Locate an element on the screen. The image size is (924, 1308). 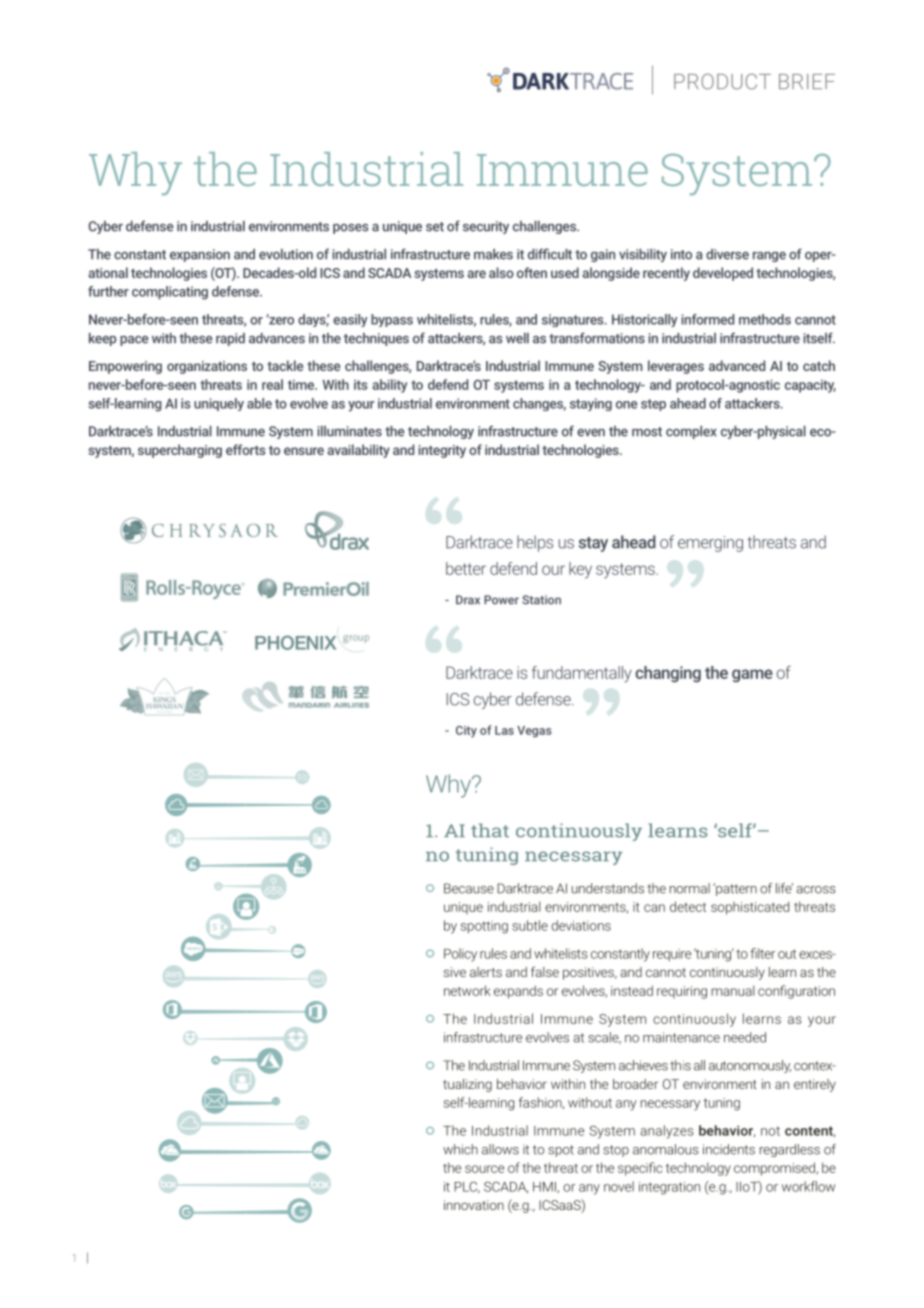
game is located at coordinates (752, 675).
